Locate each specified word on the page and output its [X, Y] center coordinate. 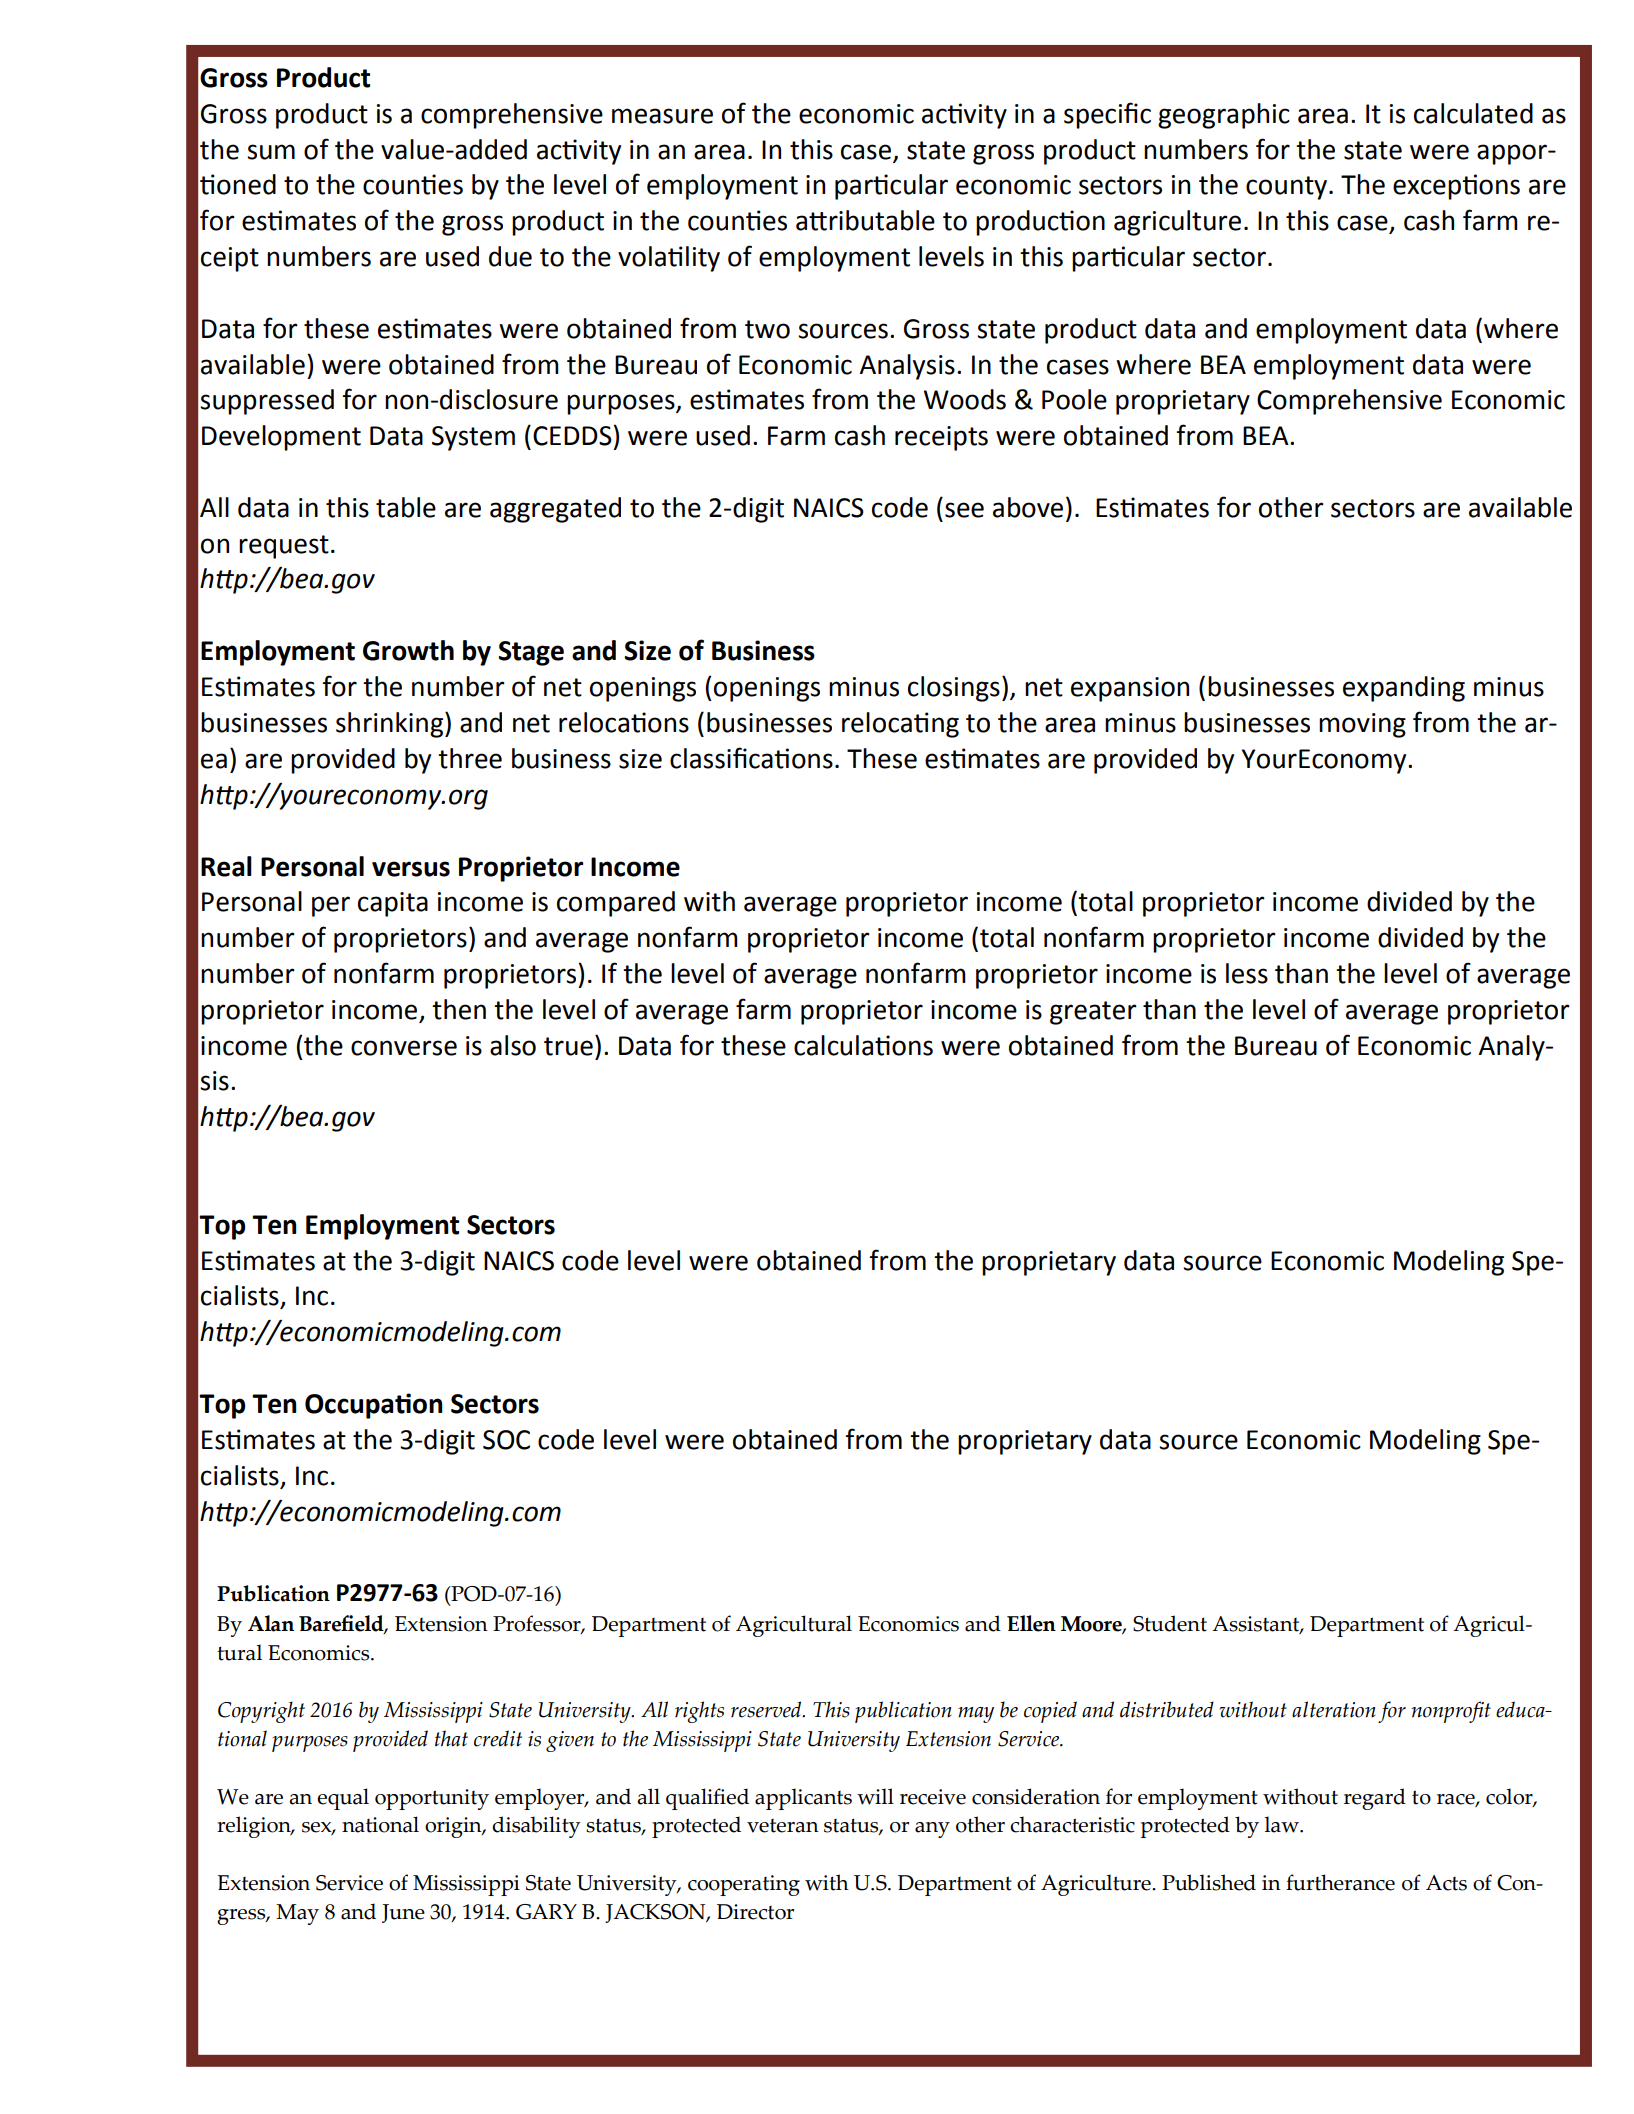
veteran [783, 1826]
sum [271, 152]
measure [662, 116]
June [403, 1913]
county [1286, 188]
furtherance [1340, 1882]
